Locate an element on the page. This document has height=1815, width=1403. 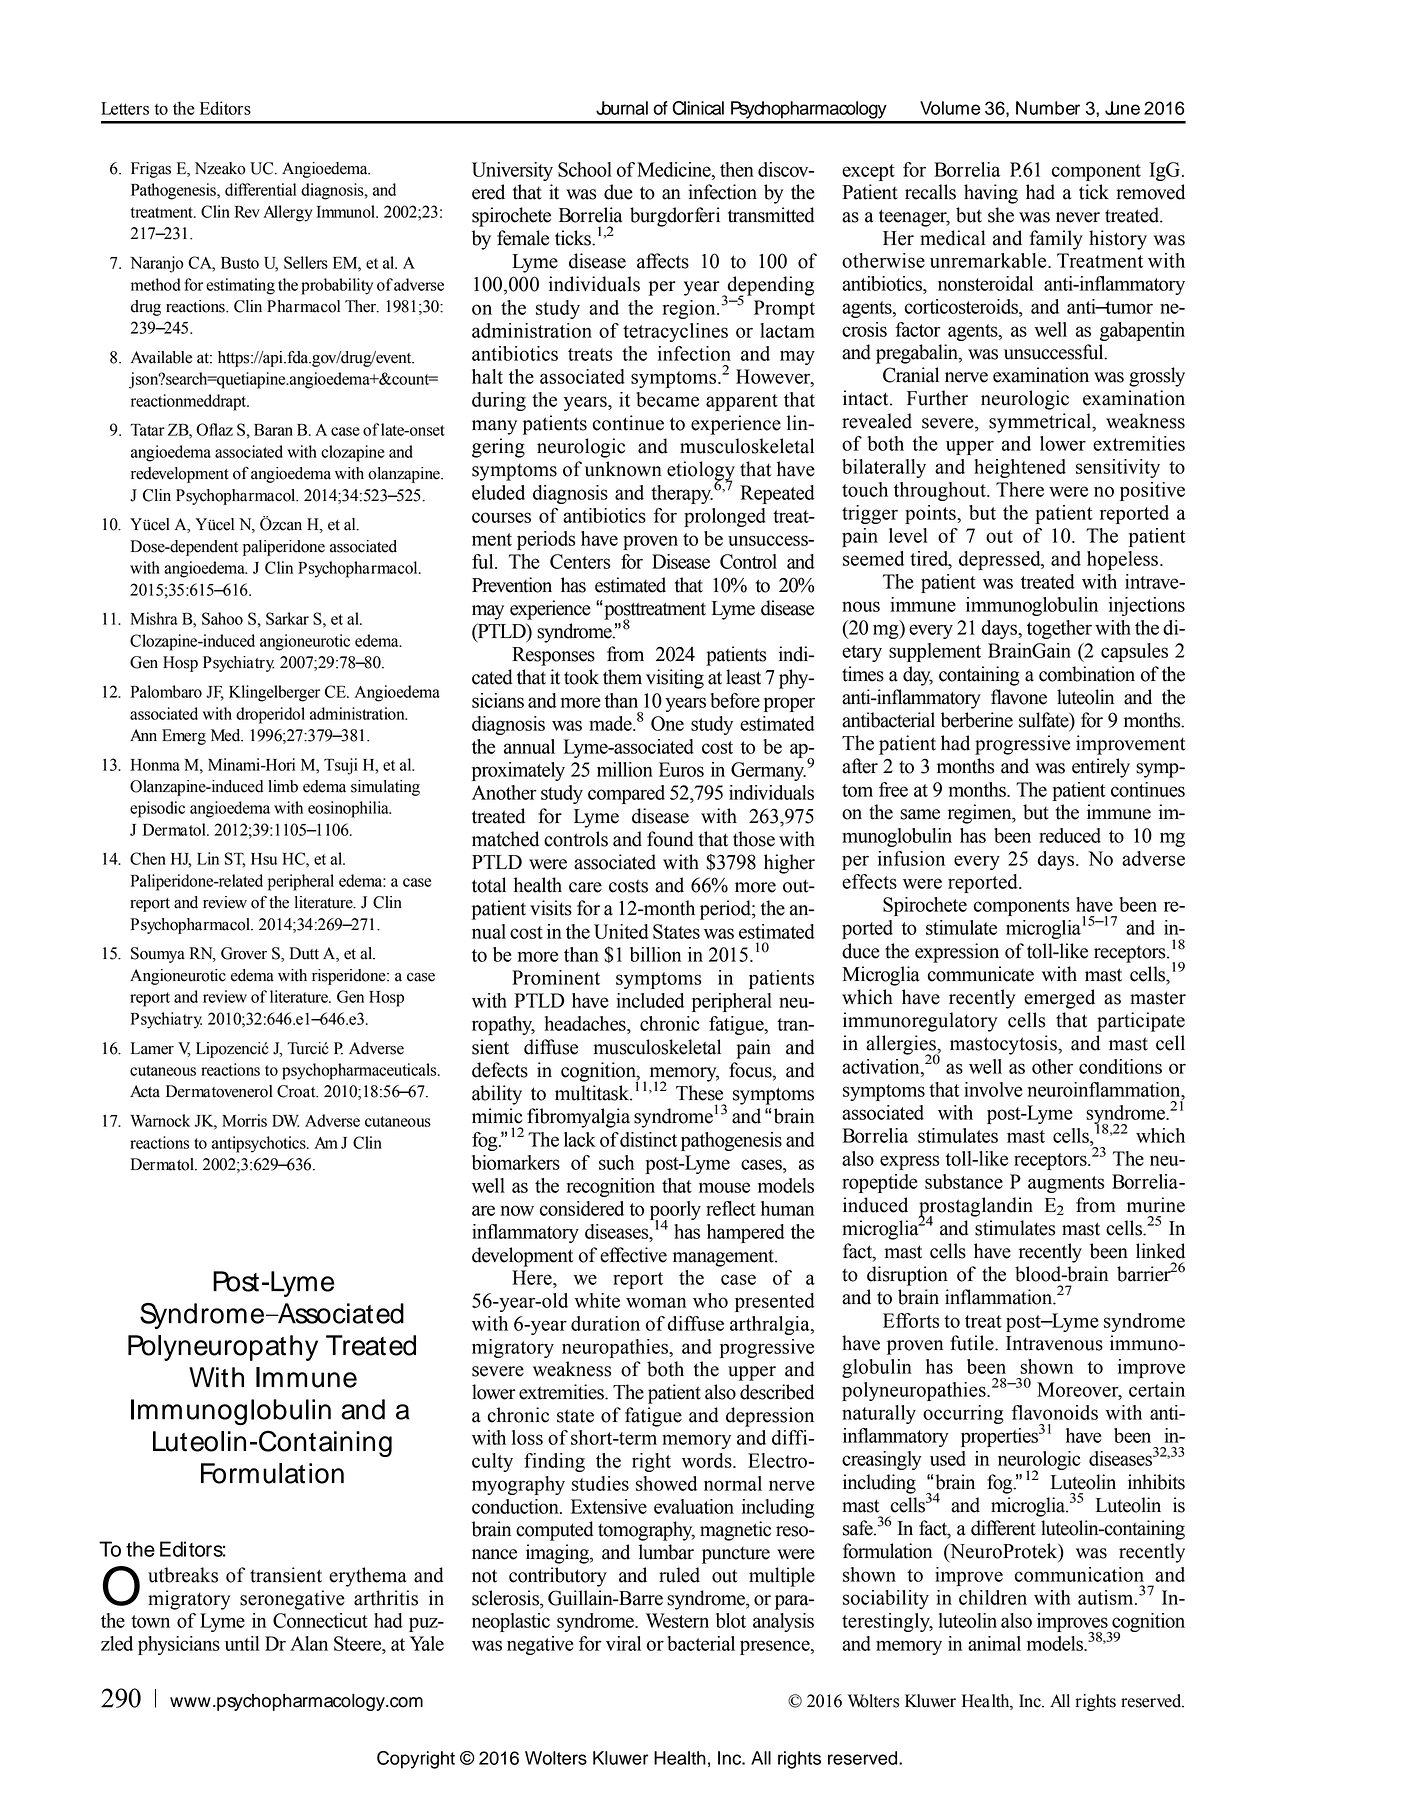
Morris is located at coordinates (244, 1120).
